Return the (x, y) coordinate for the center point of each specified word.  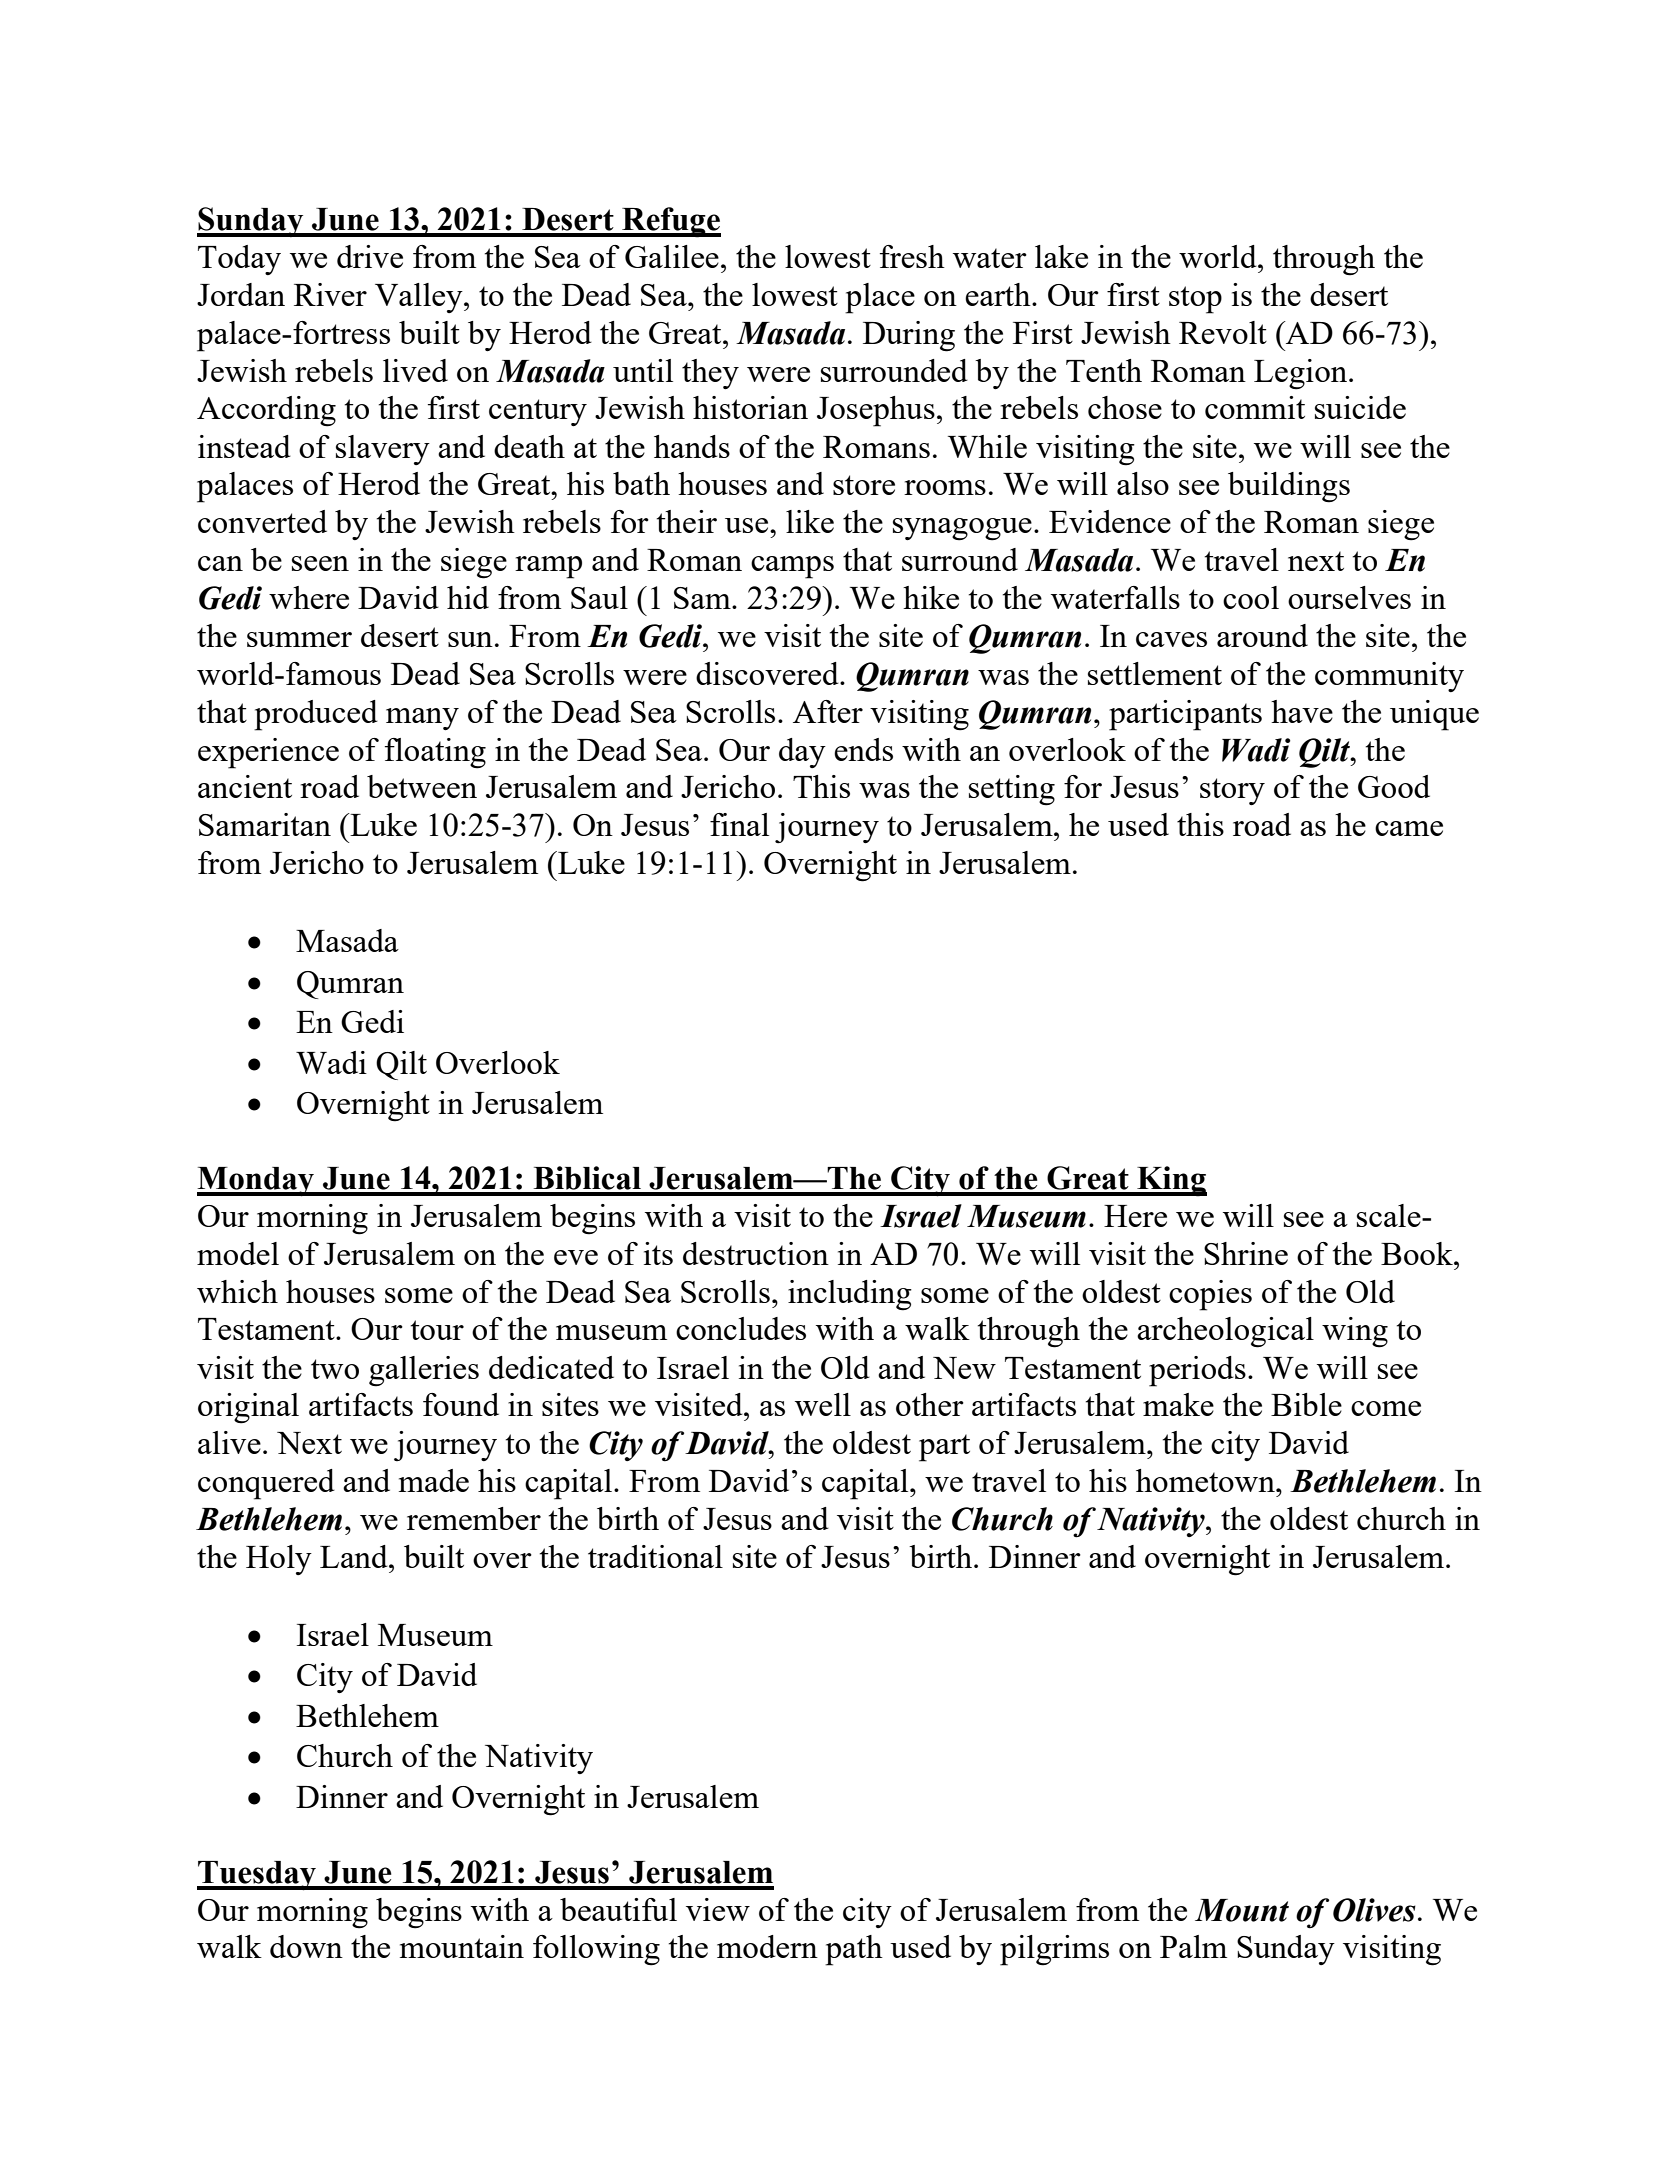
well (823, 1404)
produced (316, 715)
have (1302, 711)
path (854, 1950)
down (306, 1946)
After (828, 711)
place (880, 298)
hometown (1206, 1480)
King (1171, 1181)
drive (370, 256)
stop (1195, 300)
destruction (756, 1253)
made (434, 1480)
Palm (1193, 1946)
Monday (257, 1182)
